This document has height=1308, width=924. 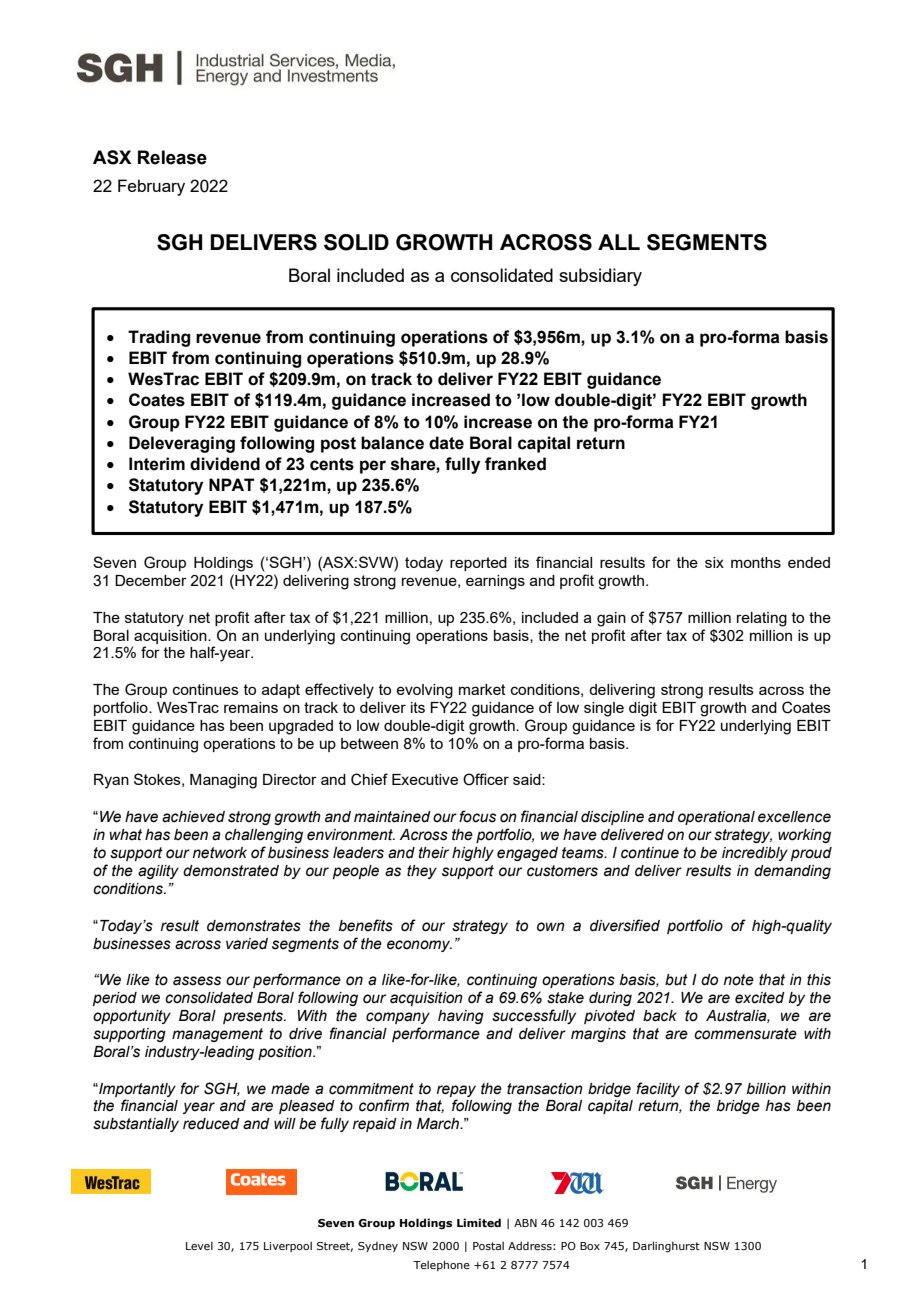 What do you see at coordinates (392, 443) in the document?
I see `balance` at bounding box center [392, 443].
